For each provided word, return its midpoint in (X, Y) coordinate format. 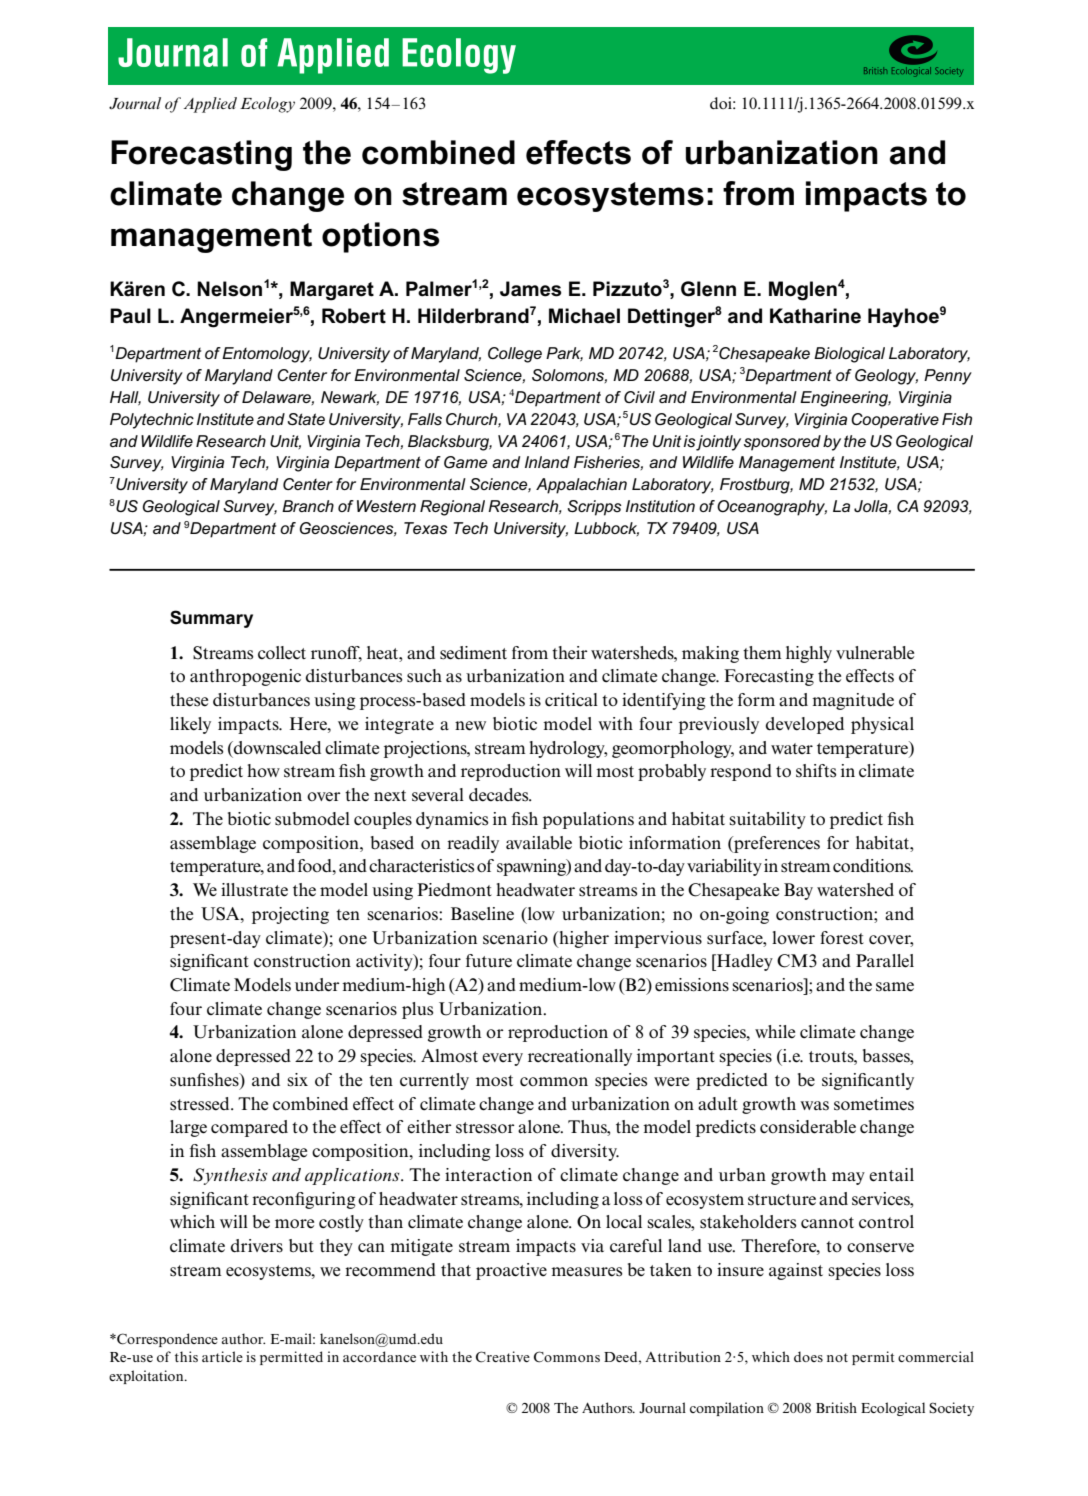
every (502, 1059)
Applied (210, 105)
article (222, 1356)
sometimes (874, 1104)
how (263, 770)
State (306, 419)
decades (500, 795)
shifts (816, 771)
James (530, 289)
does (808, 1356)
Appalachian (581, 486)
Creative (503, 1357)
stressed (201, 1104)
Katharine (815, 316)
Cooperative (895, 421)
